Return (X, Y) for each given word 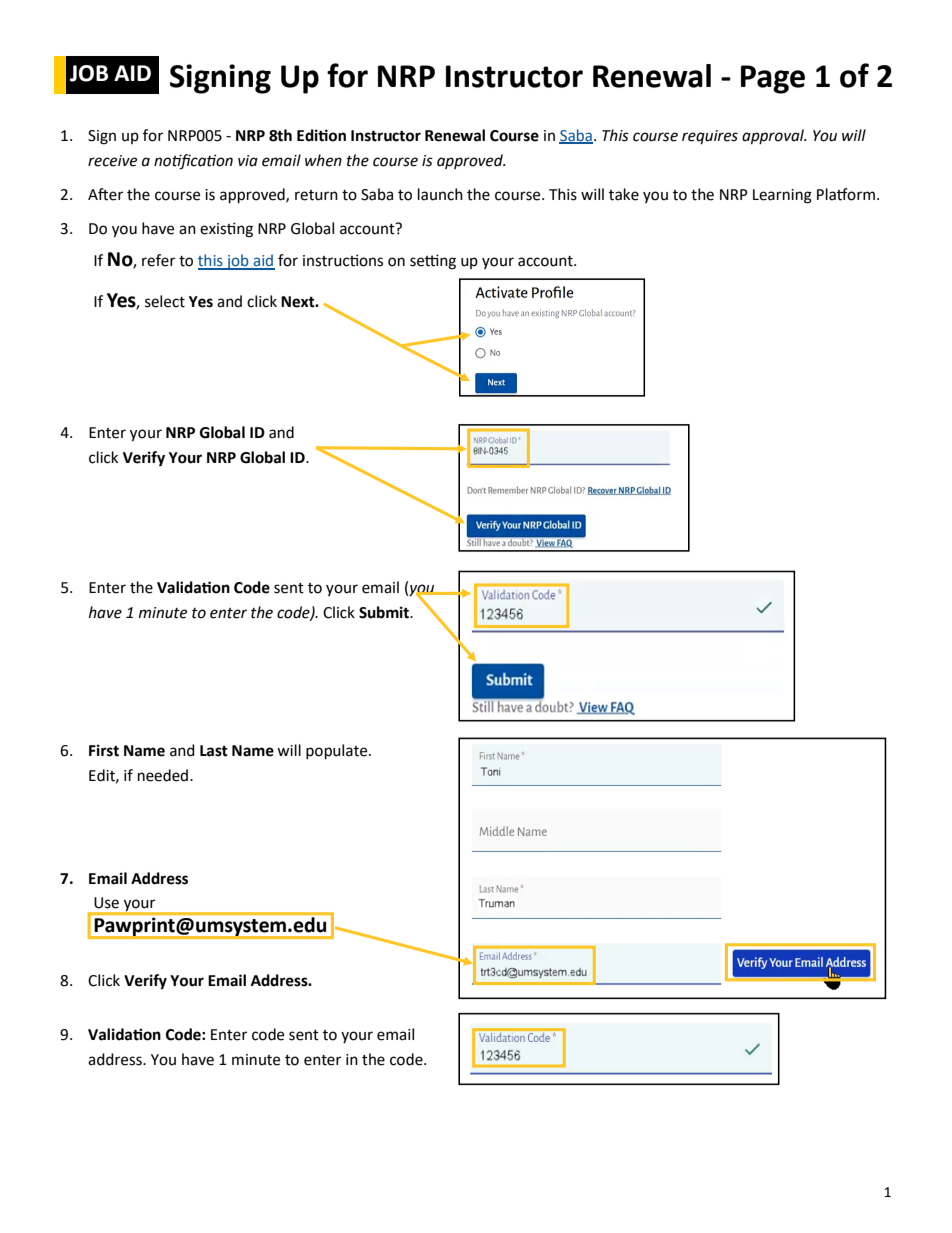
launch (440, 194)
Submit (385, 612)
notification (193, 162)
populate (338, 752)
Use (106, 903)
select (165, 301)
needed (164, 775)
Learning (782, 196)
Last (214, 751)
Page (773, 79)
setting (433, 262)
